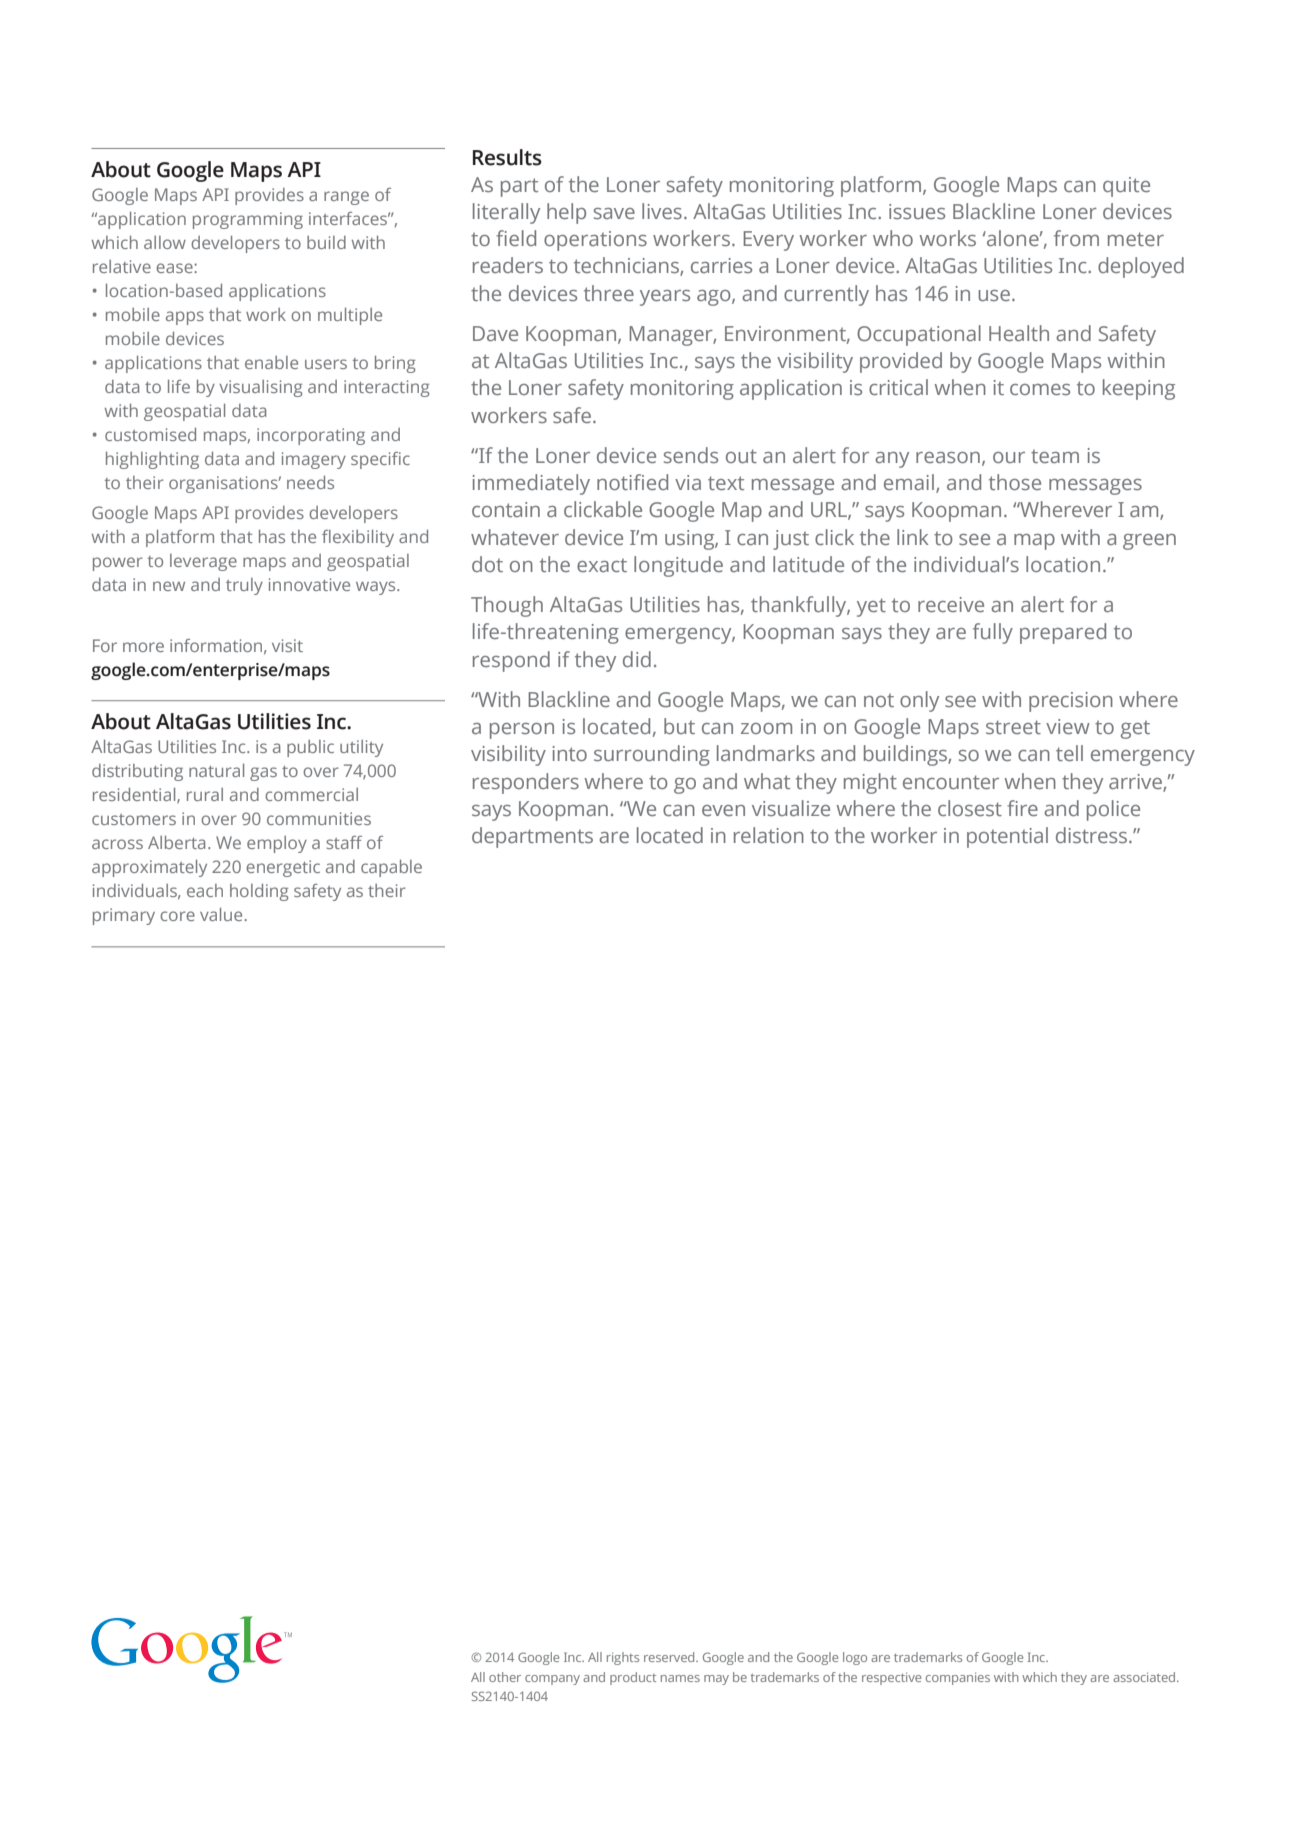  Describe the element at coordinates (1076, 238) in the page. I see `from` at that location.
